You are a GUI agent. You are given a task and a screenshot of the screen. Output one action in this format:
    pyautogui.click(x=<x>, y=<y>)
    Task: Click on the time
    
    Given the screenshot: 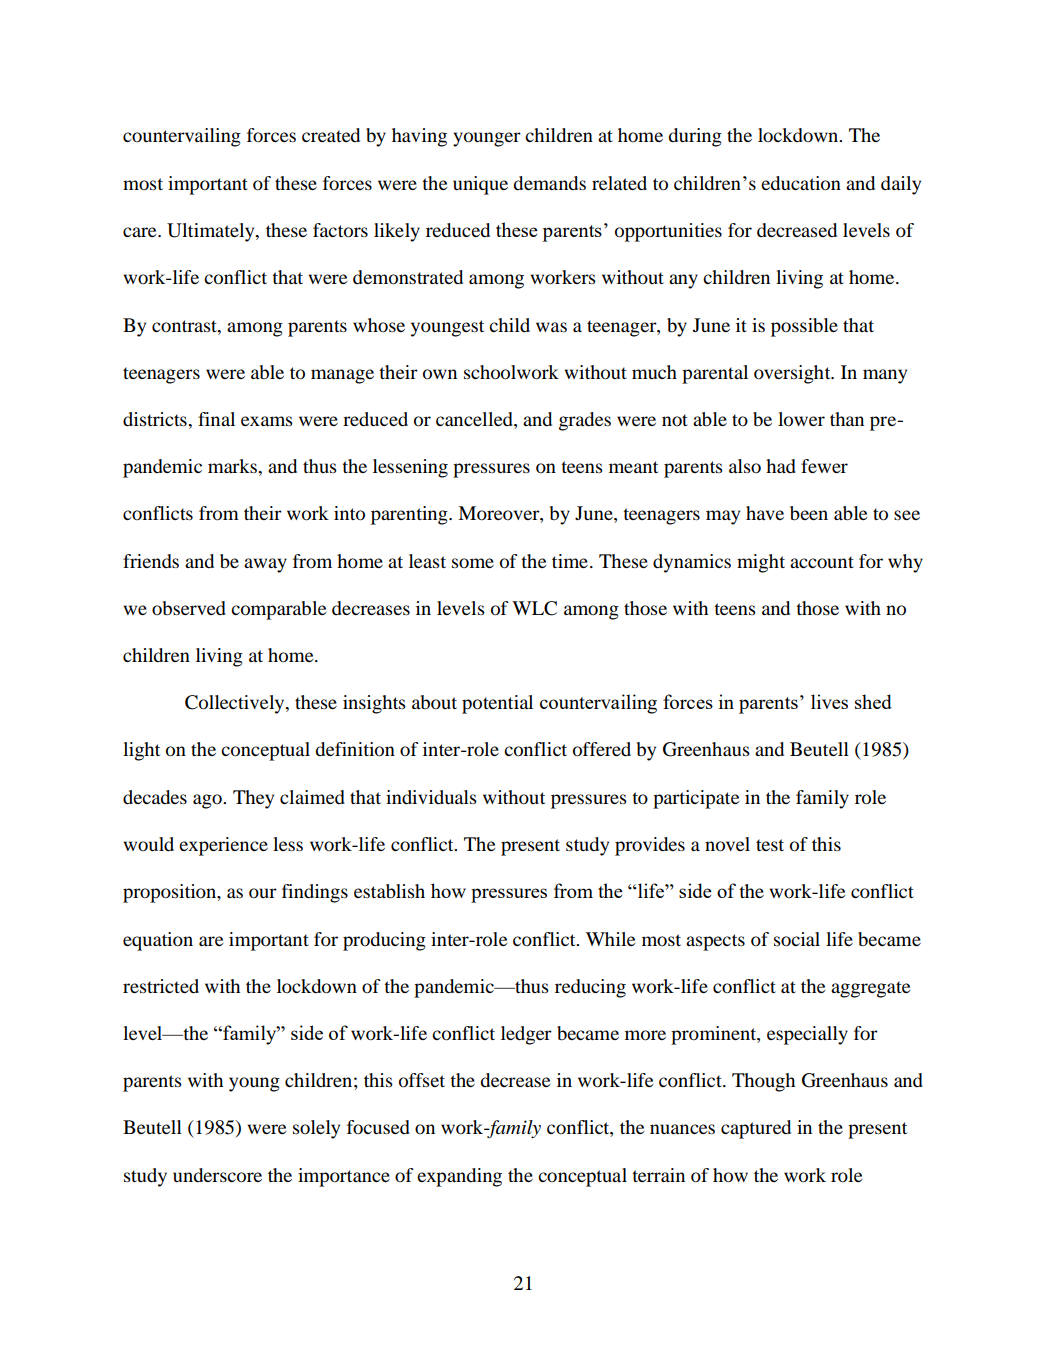 What is the action you would take?
    pyautogui.click(x=570, y=561)
